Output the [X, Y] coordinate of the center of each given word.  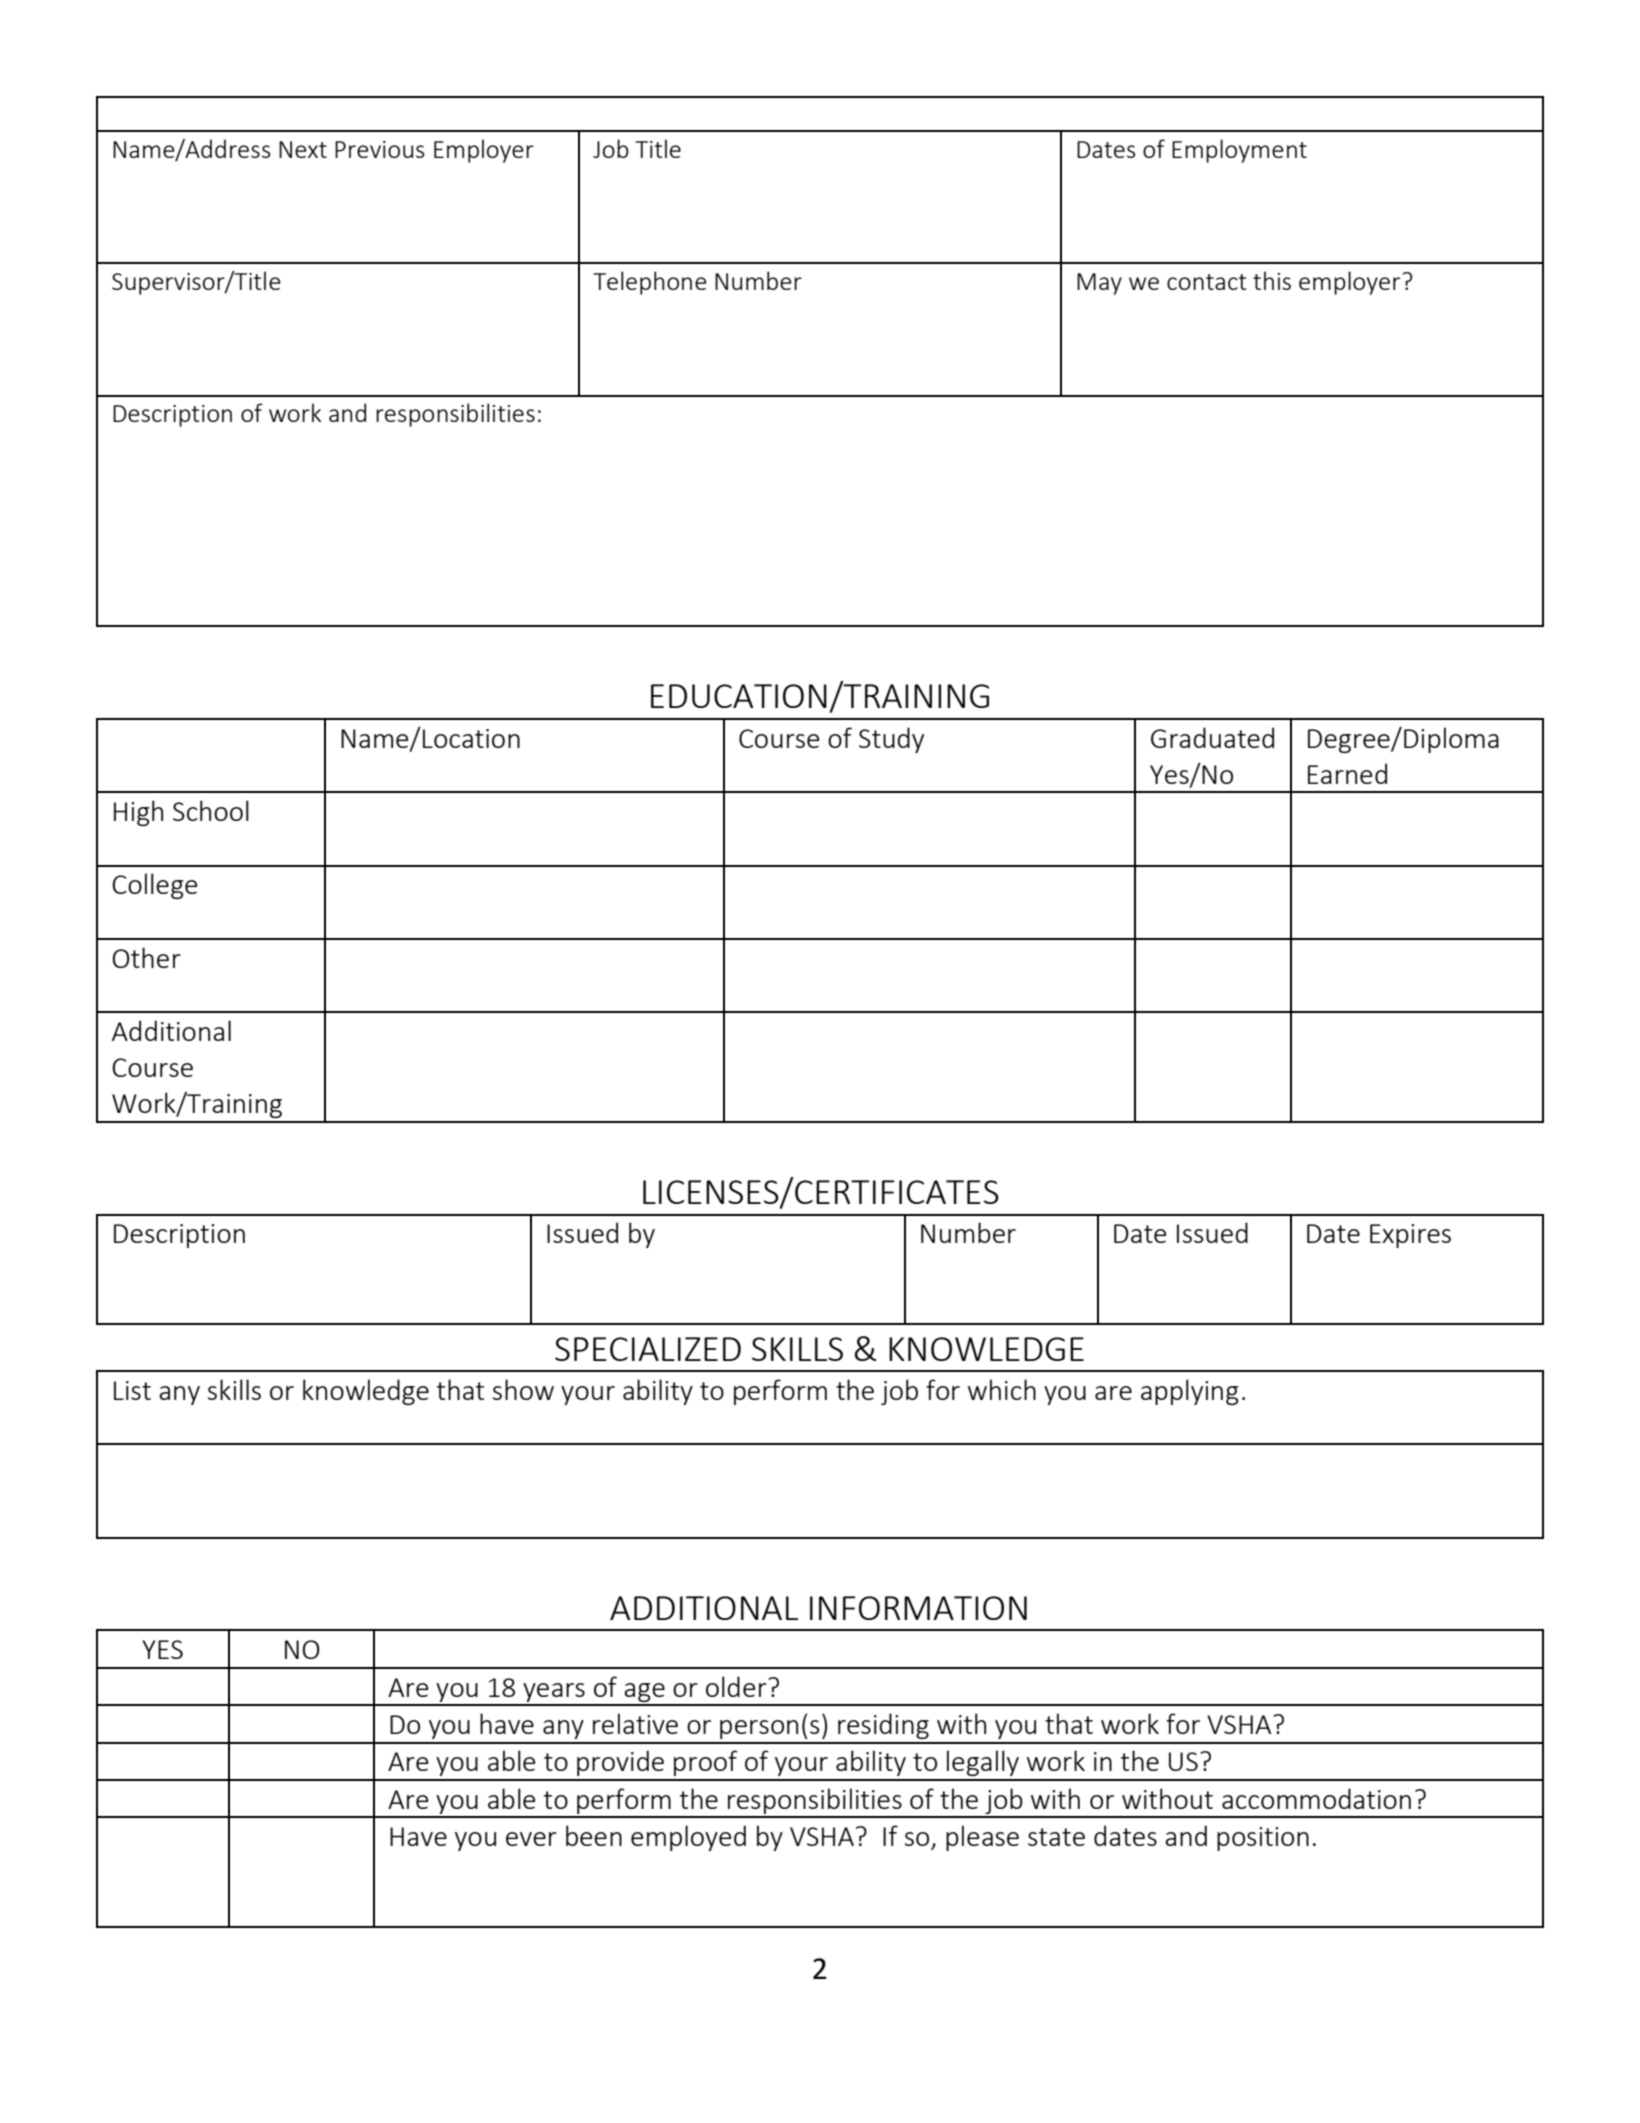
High [138, 813]
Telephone [650, 283]
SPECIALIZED [648, 1349]
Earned [1347, 773]
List [132, 1390]
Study [891, 740]
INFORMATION [918, 1608]
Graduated [1212, 737]
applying [1190, 1392]
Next [303, 149]
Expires [1410, 1236]
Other [147, 957]
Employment [1239, 151]
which [1002, 1389]
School [211, 810]
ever [531, 1839]
